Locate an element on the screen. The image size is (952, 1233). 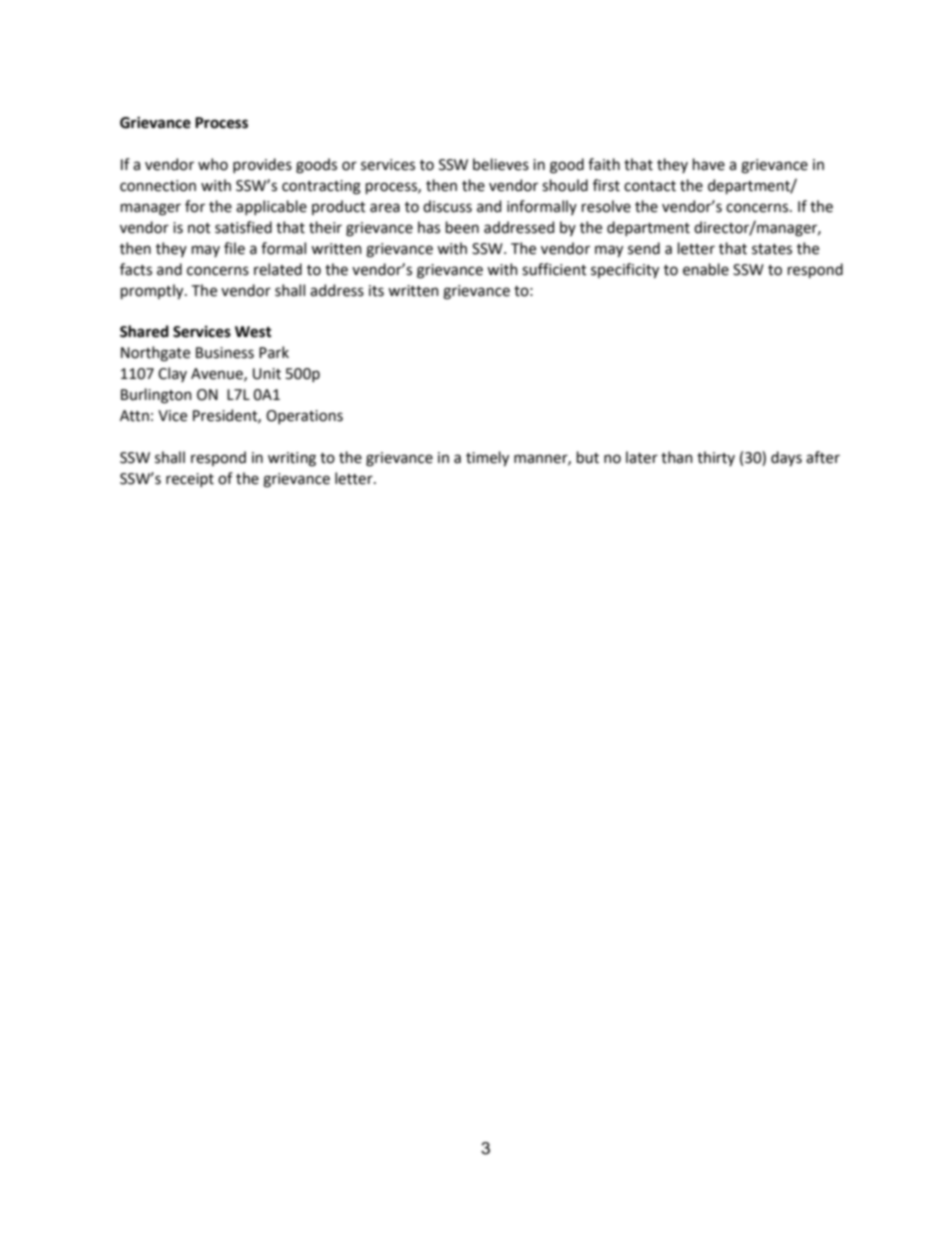
timely is located at coordinates (487, 458).
